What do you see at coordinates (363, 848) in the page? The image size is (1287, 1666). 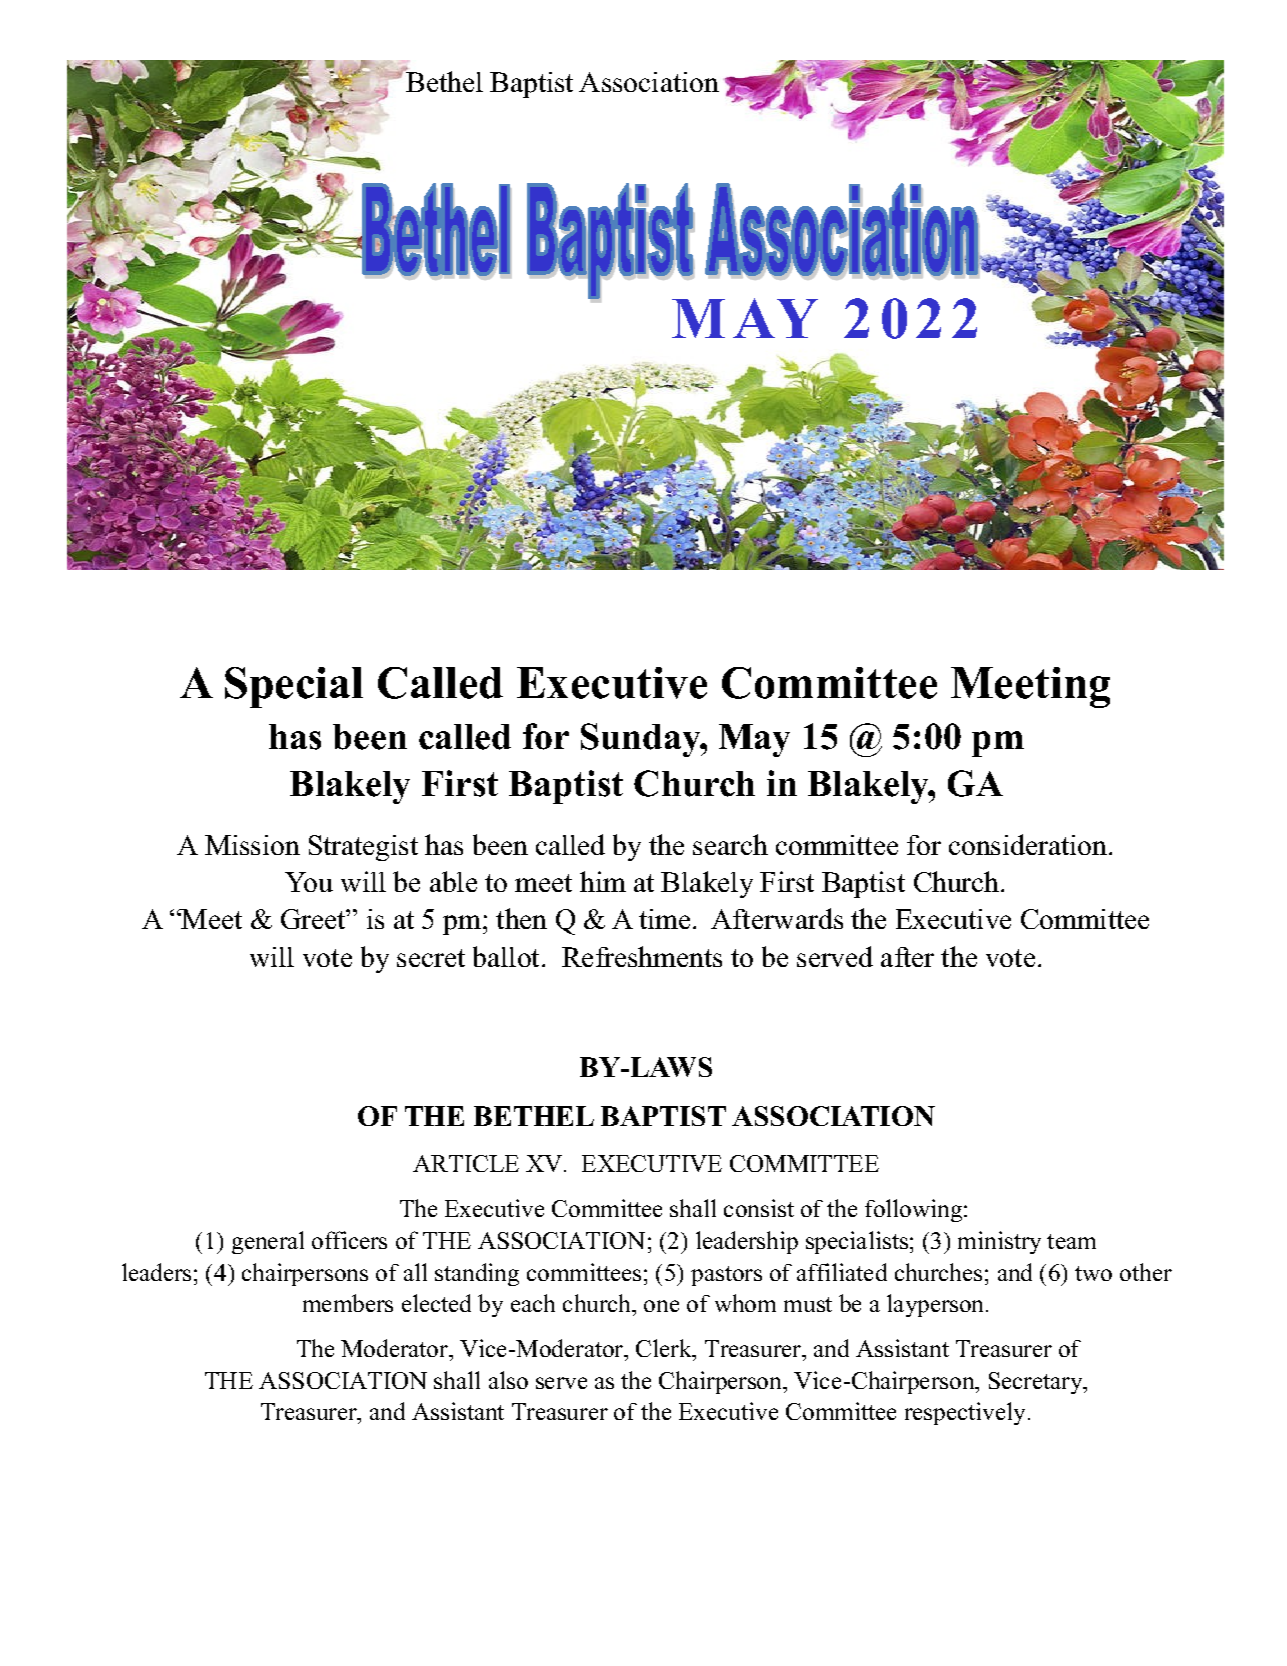 I see `Strategist` at bounding box center [363, 848].
